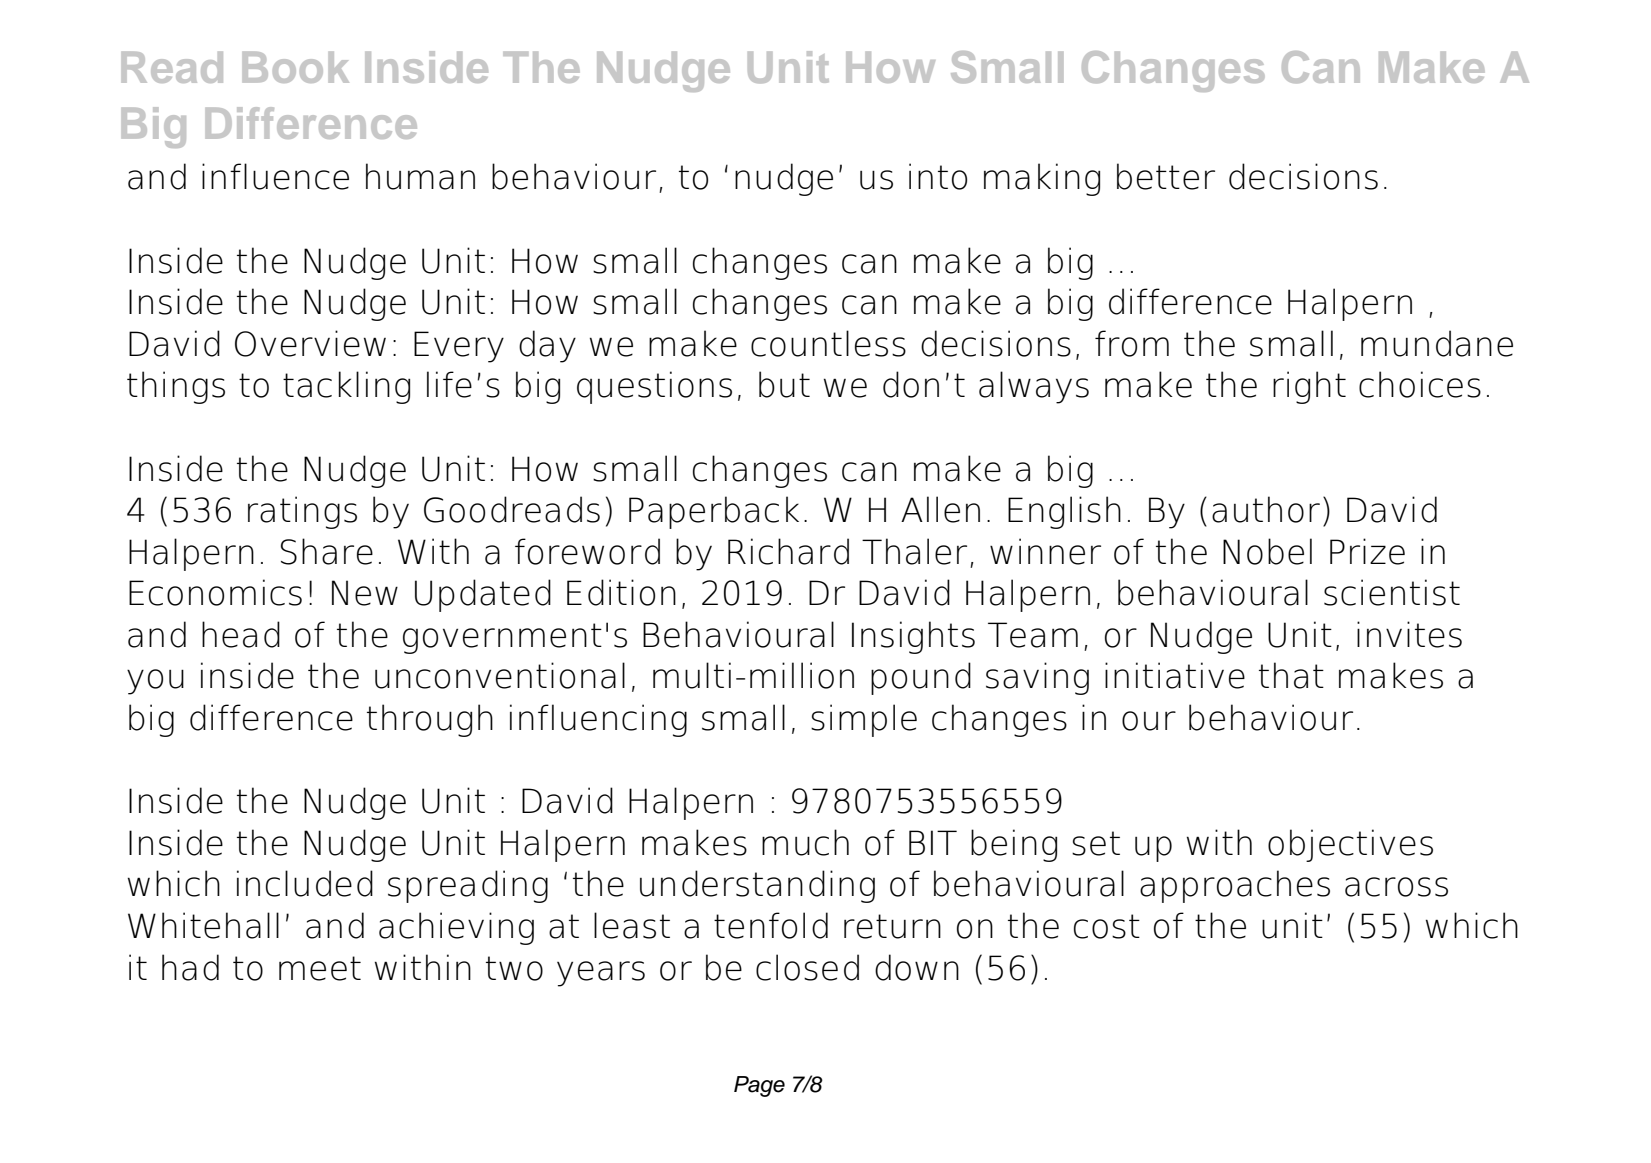 The width and height of the document is (1651, 1163). Describe the element at coordinates (805, 842) in the document. I see `much` at that location.
